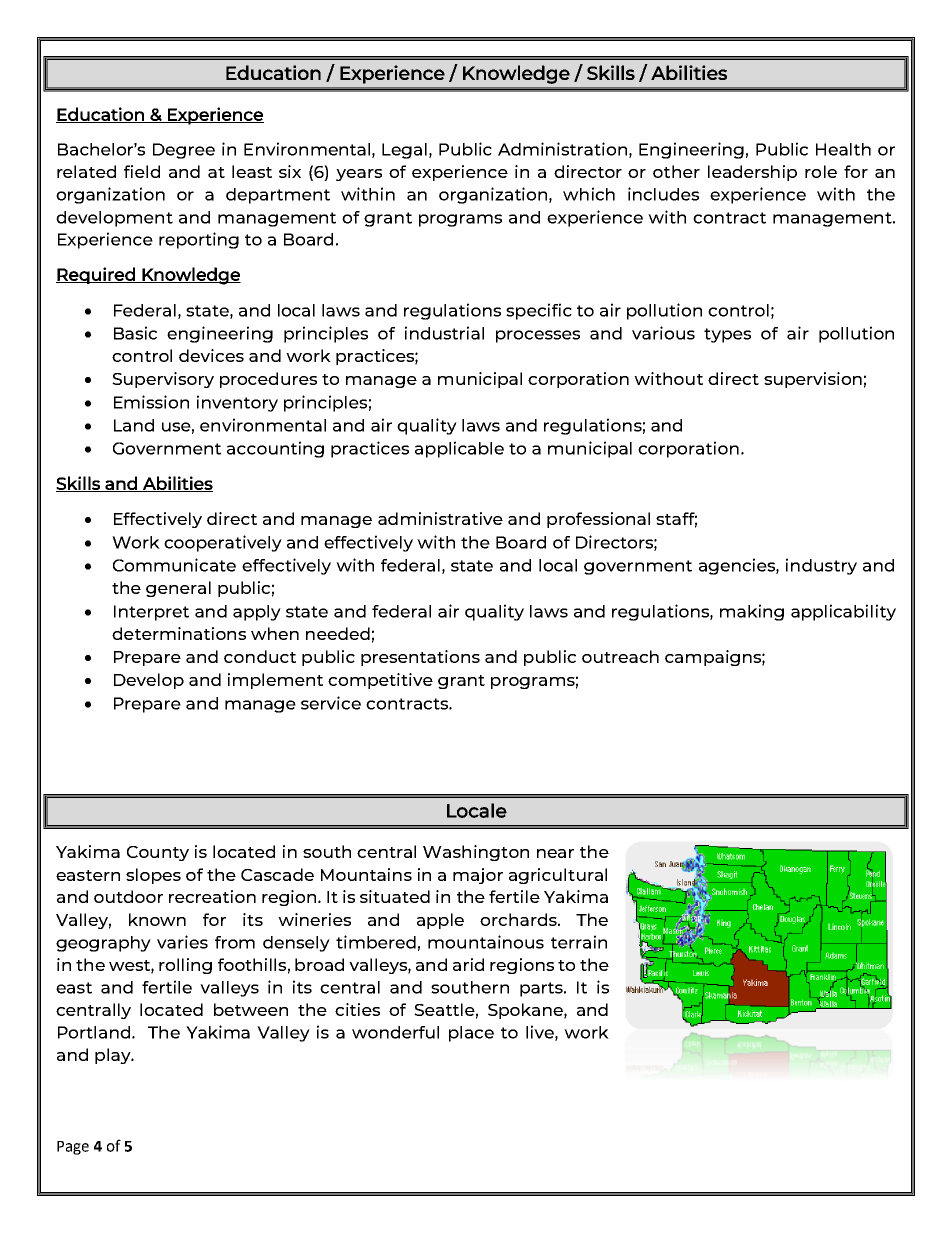 The image size is (952, 1233). What do you see at coordinates (420, 658) in the image?
I see `presentations` at bounding box center [420, 658].
